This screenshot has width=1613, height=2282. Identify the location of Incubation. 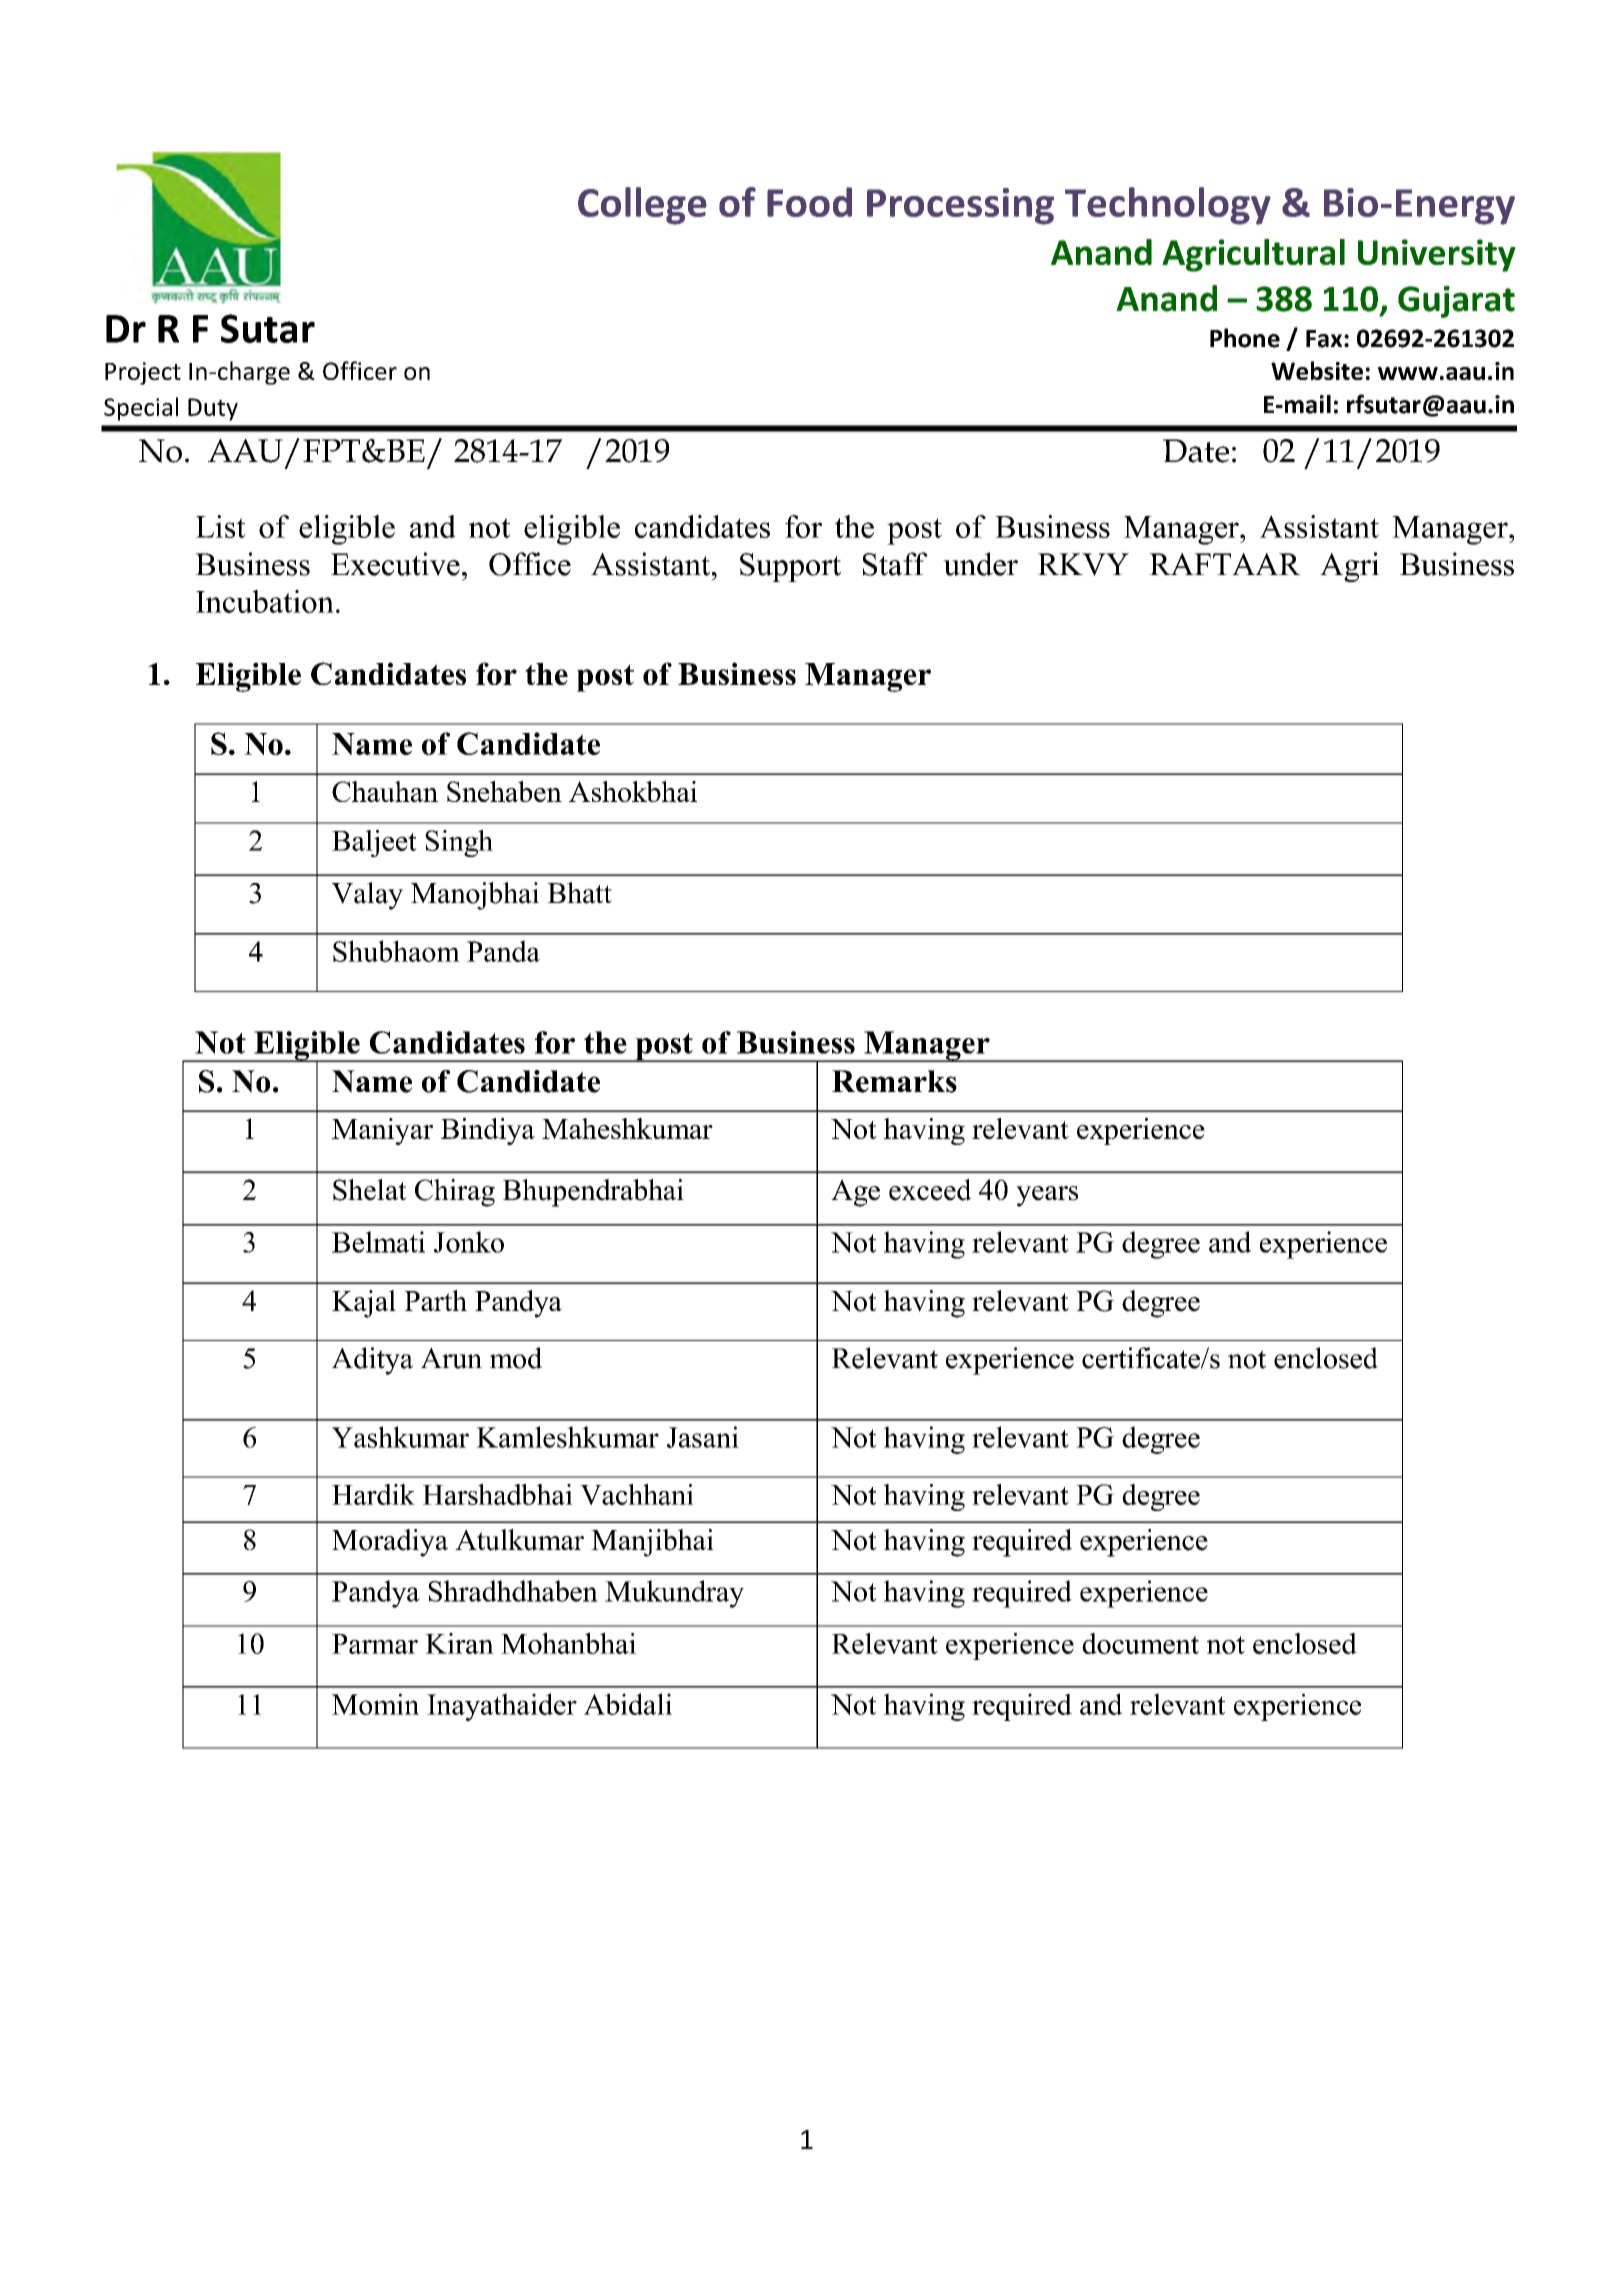
(265, 601).
